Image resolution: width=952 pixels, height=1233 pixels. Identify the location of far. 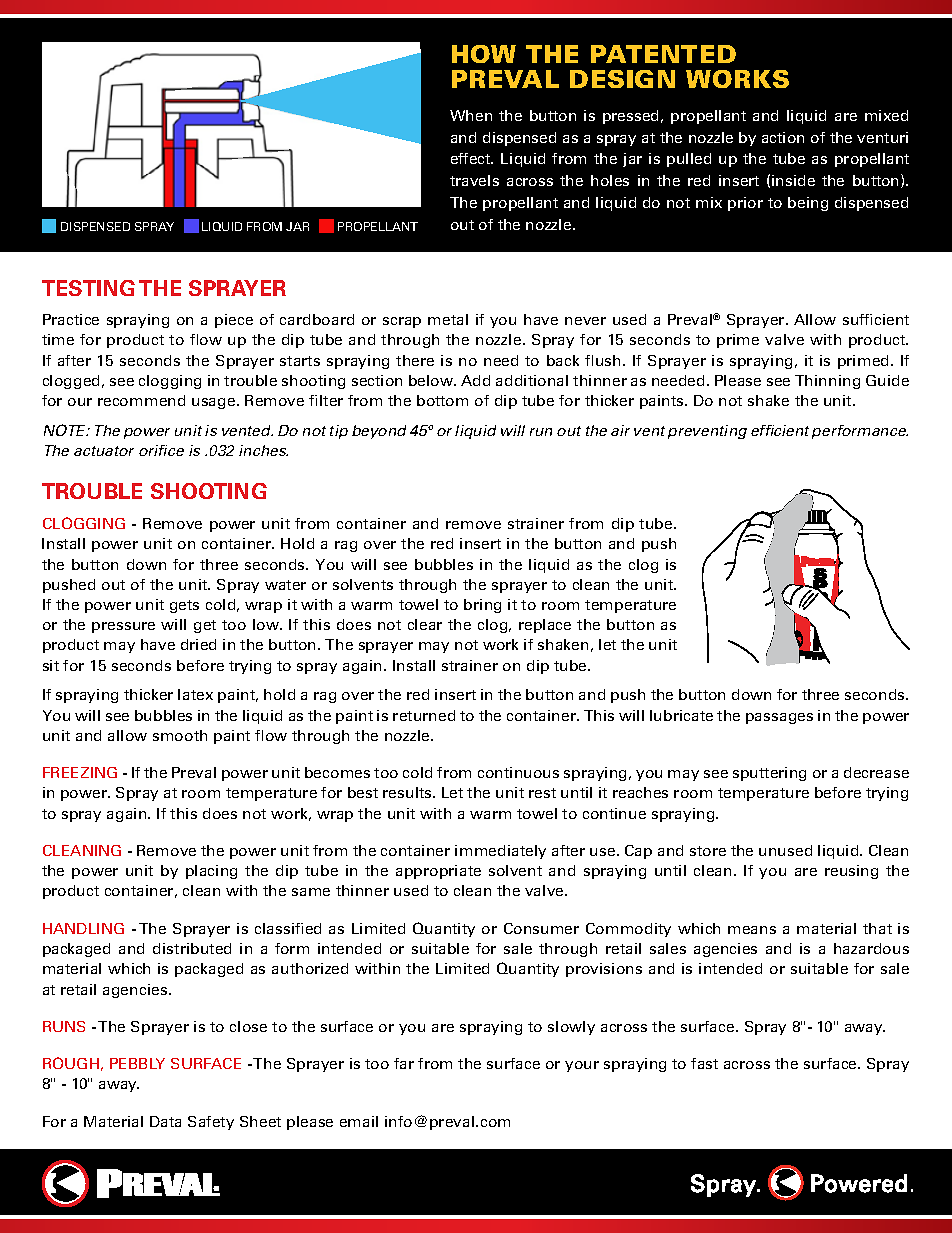
(404, 1063).
